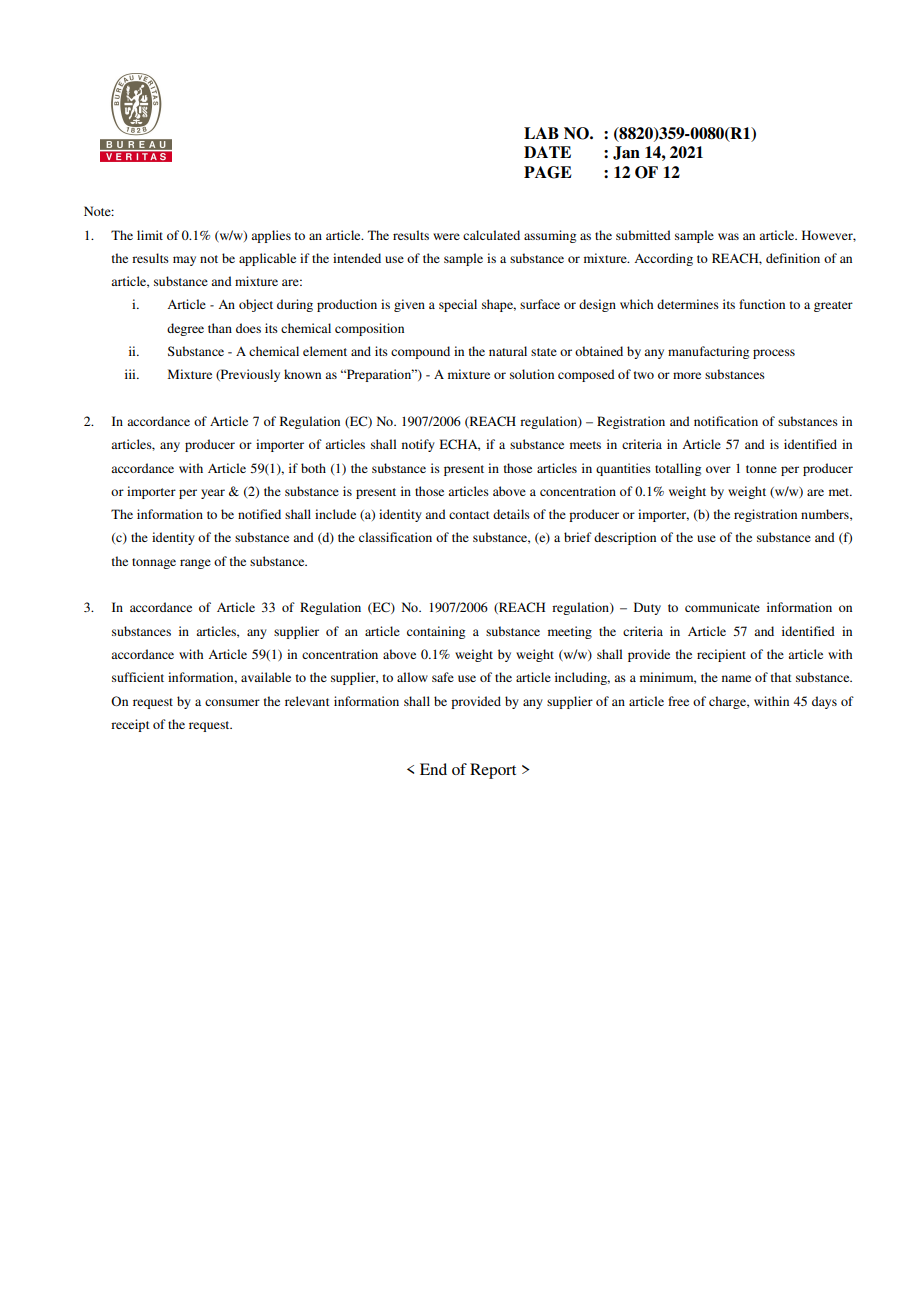 This document has height=1308, width=924. I want to click on applies, so click(271, 236).
